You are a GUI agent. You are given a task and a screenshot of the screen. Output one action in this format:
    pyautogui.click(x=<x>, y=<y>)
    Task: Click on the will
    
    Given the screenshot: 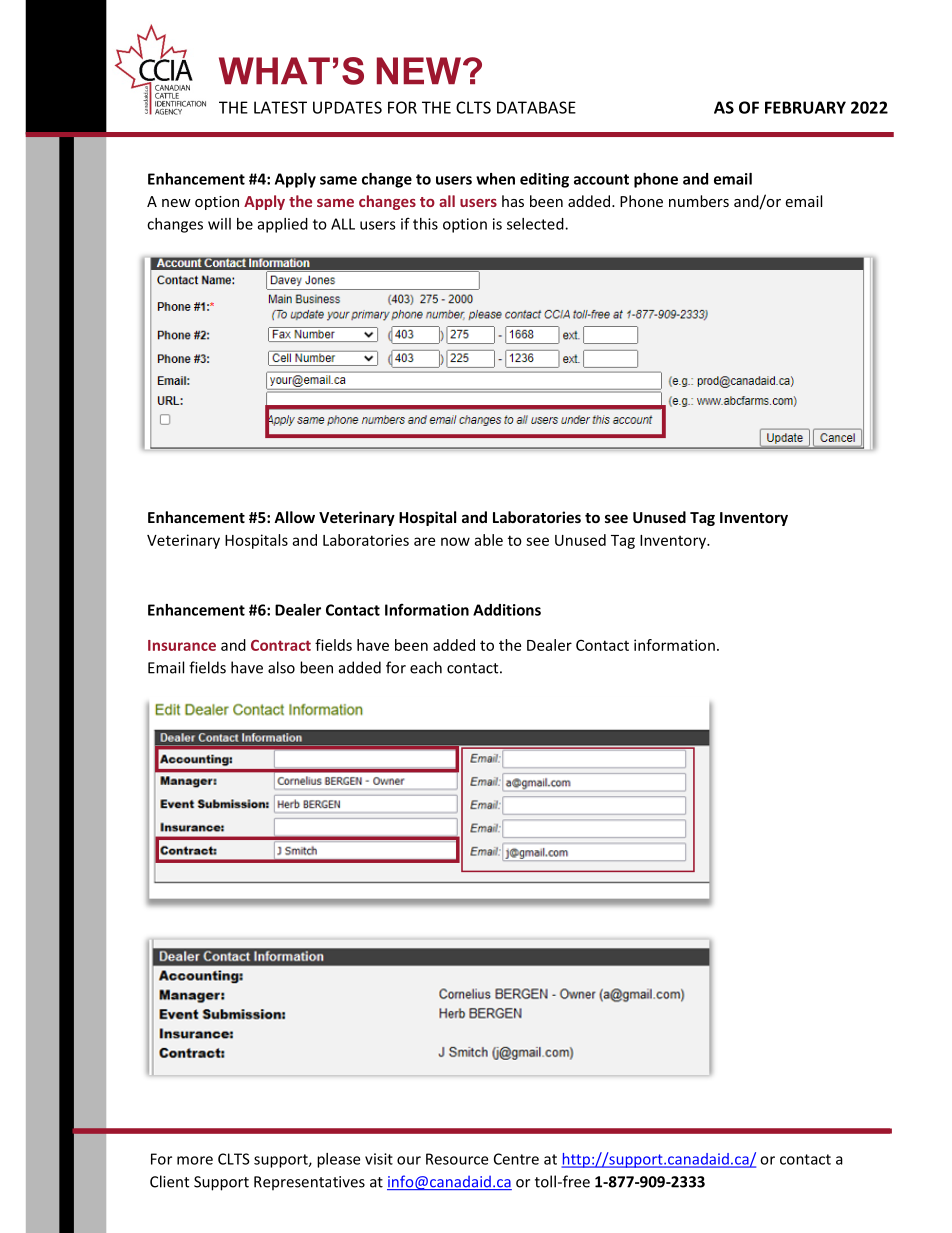 What is the action you would take?
    pyautogui.click(x=219, y=224)
